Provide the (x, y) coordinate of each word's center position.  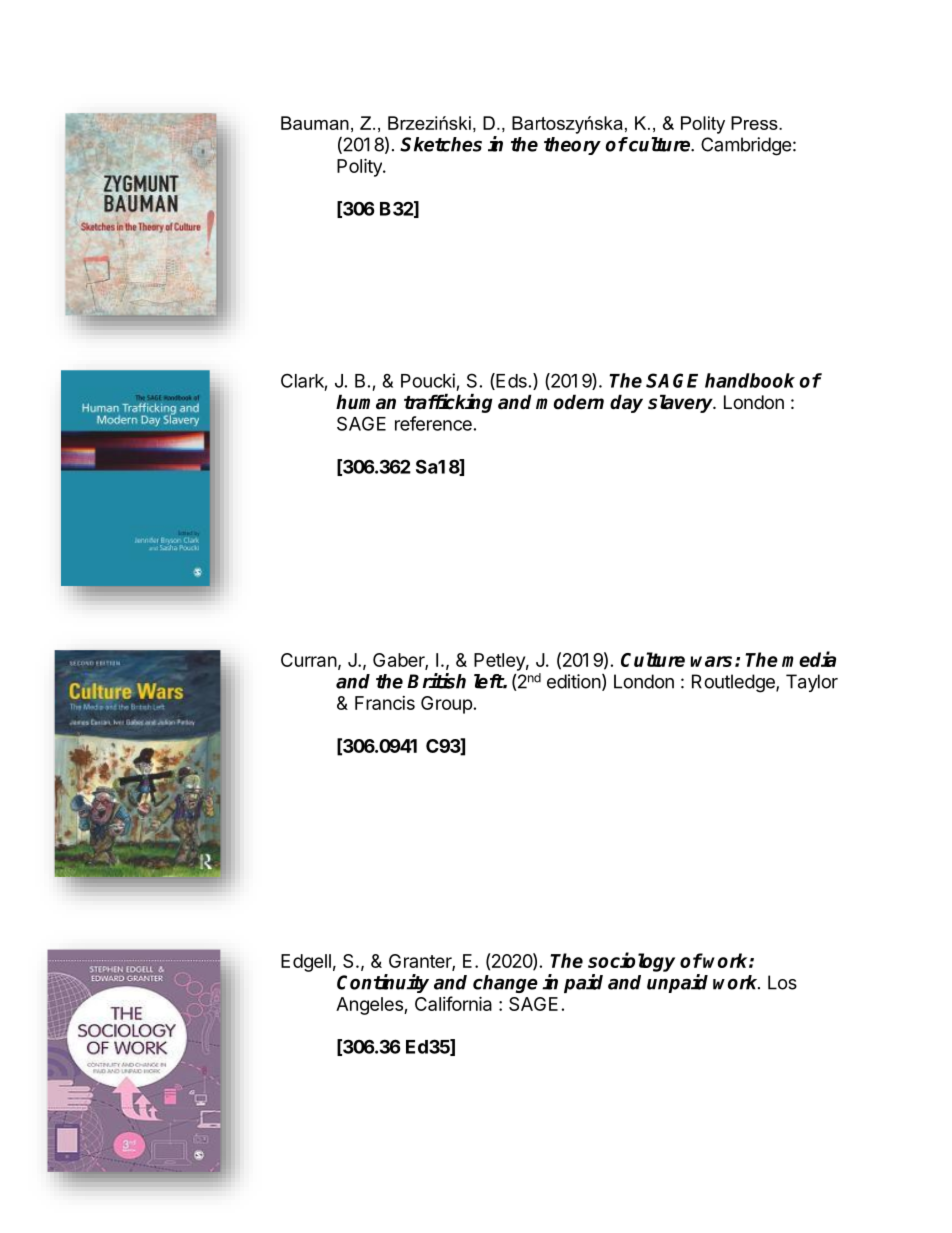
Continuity (383, 983)
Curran (309, 660)
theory (572, 146)
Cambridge (746, 146)
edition (574, 681)
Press (755, 123)
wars (711, 661)
